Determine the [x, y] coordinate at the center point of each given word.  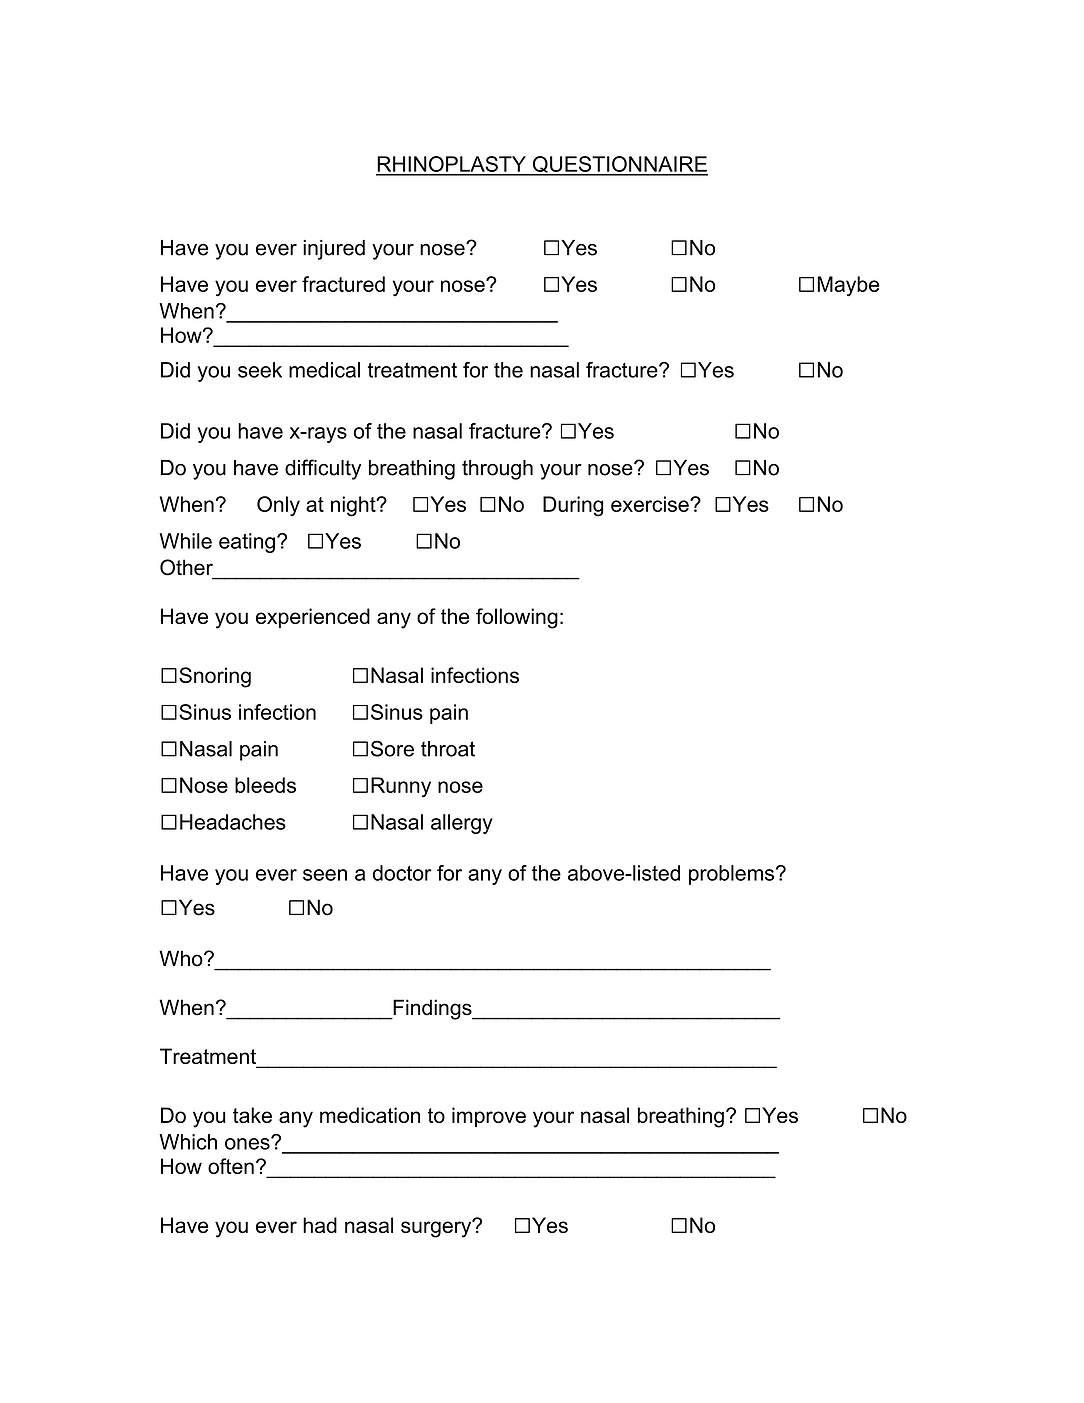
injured [334, 250]
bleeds [265, 785]
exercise [651, 504]
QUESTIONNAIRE [619, 165]
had [320, 1225]
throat [448, 749]
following [517, 618]
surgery [437, 1228]
